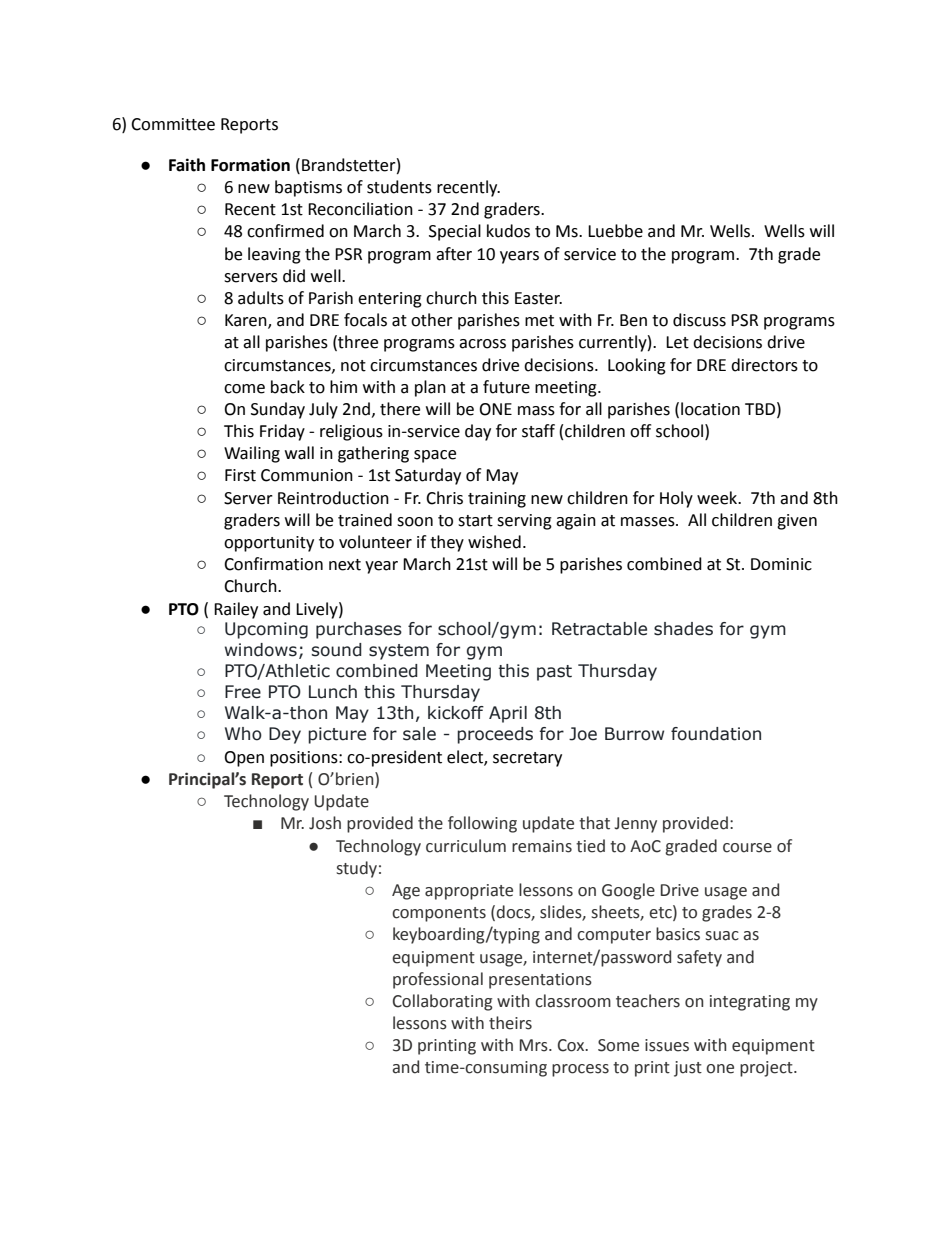 This screenshot has width=952, height=1233. Describe the element at coordinates (699, 320) in the screenshot. I see `discuss` at that location.
